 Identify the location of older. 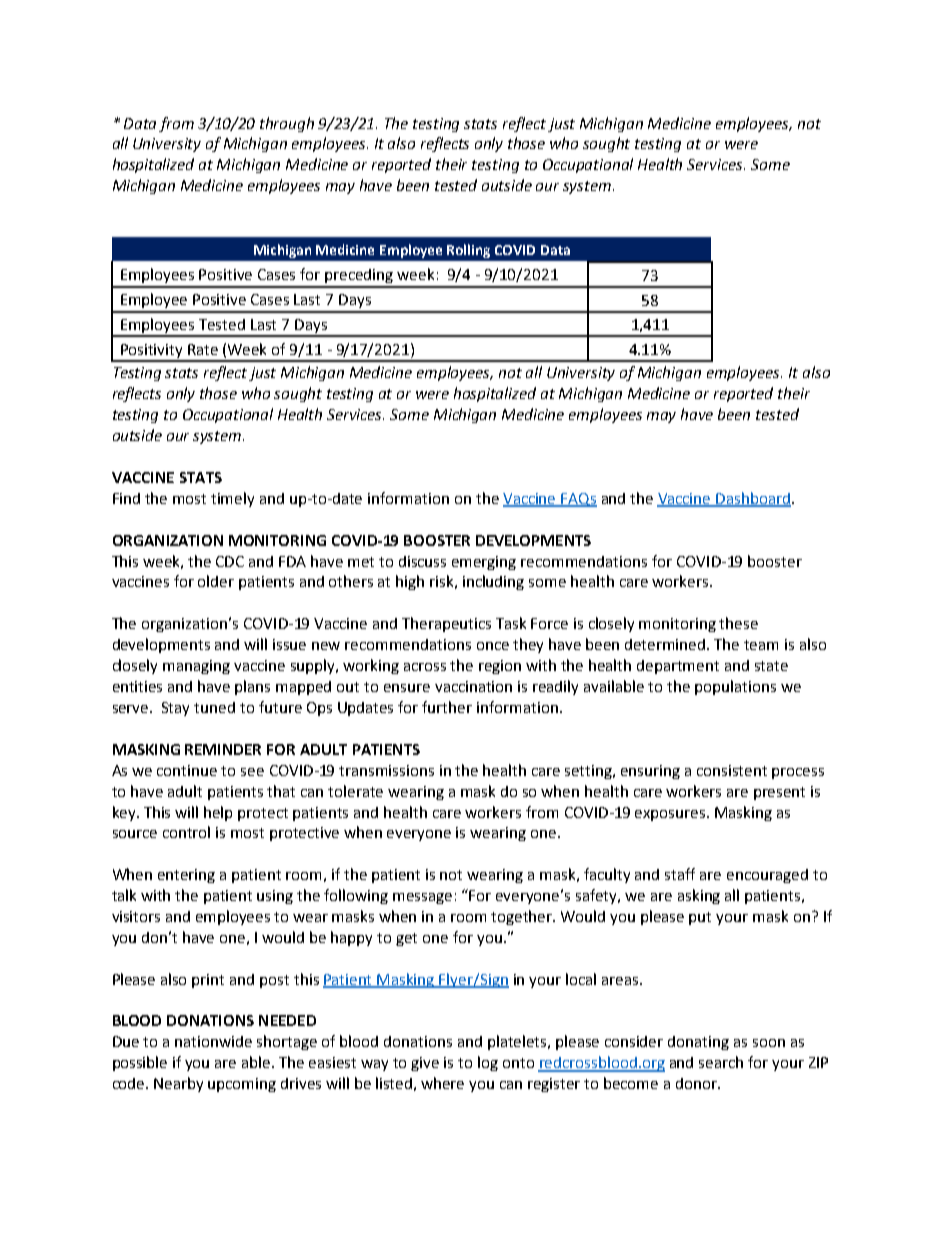
(216, 581).
